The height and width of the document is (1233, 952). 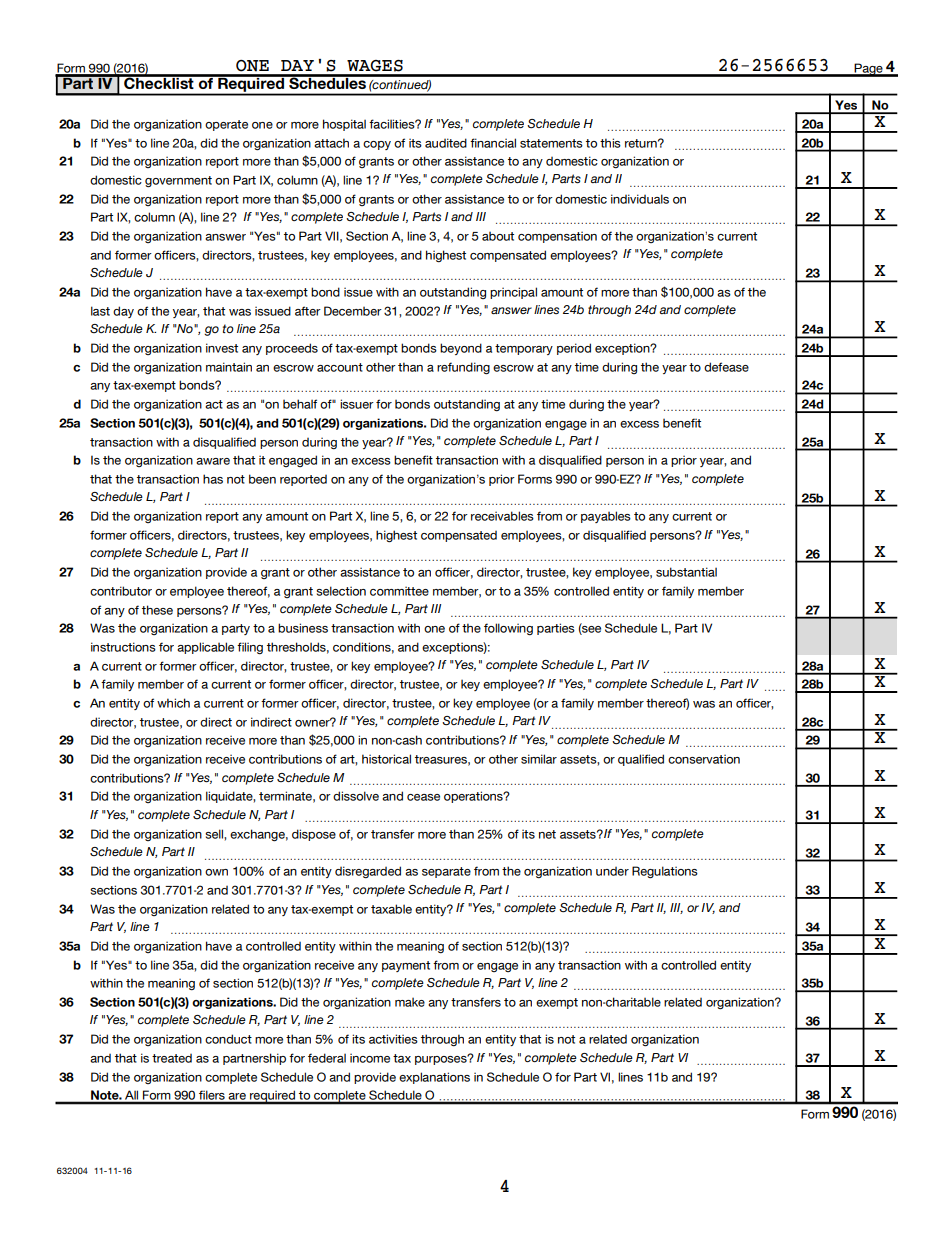 I want to click on conservation, so click(x=704, y=759).
